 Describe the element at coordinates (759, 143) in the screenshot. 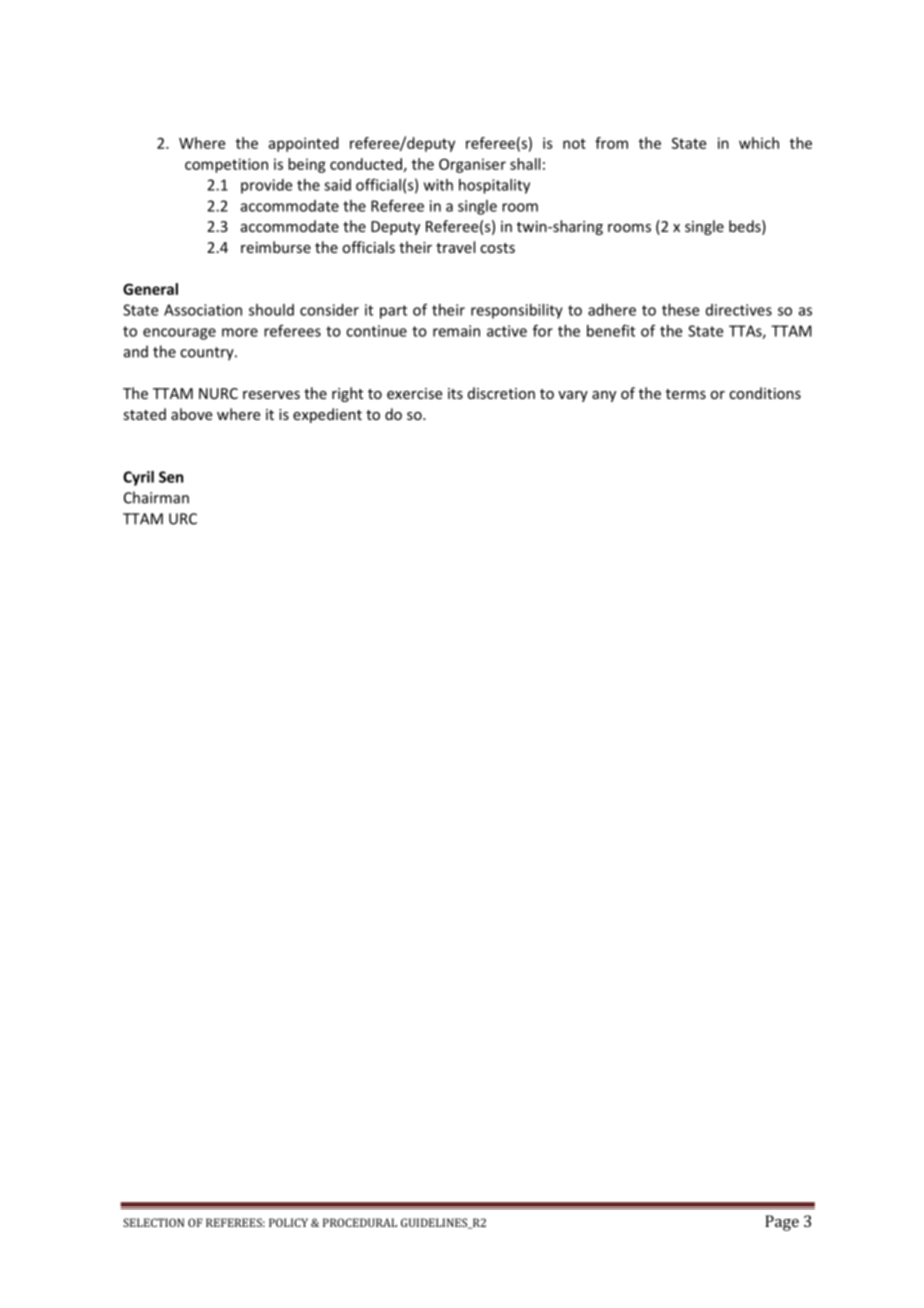

I see `which` at that location.
